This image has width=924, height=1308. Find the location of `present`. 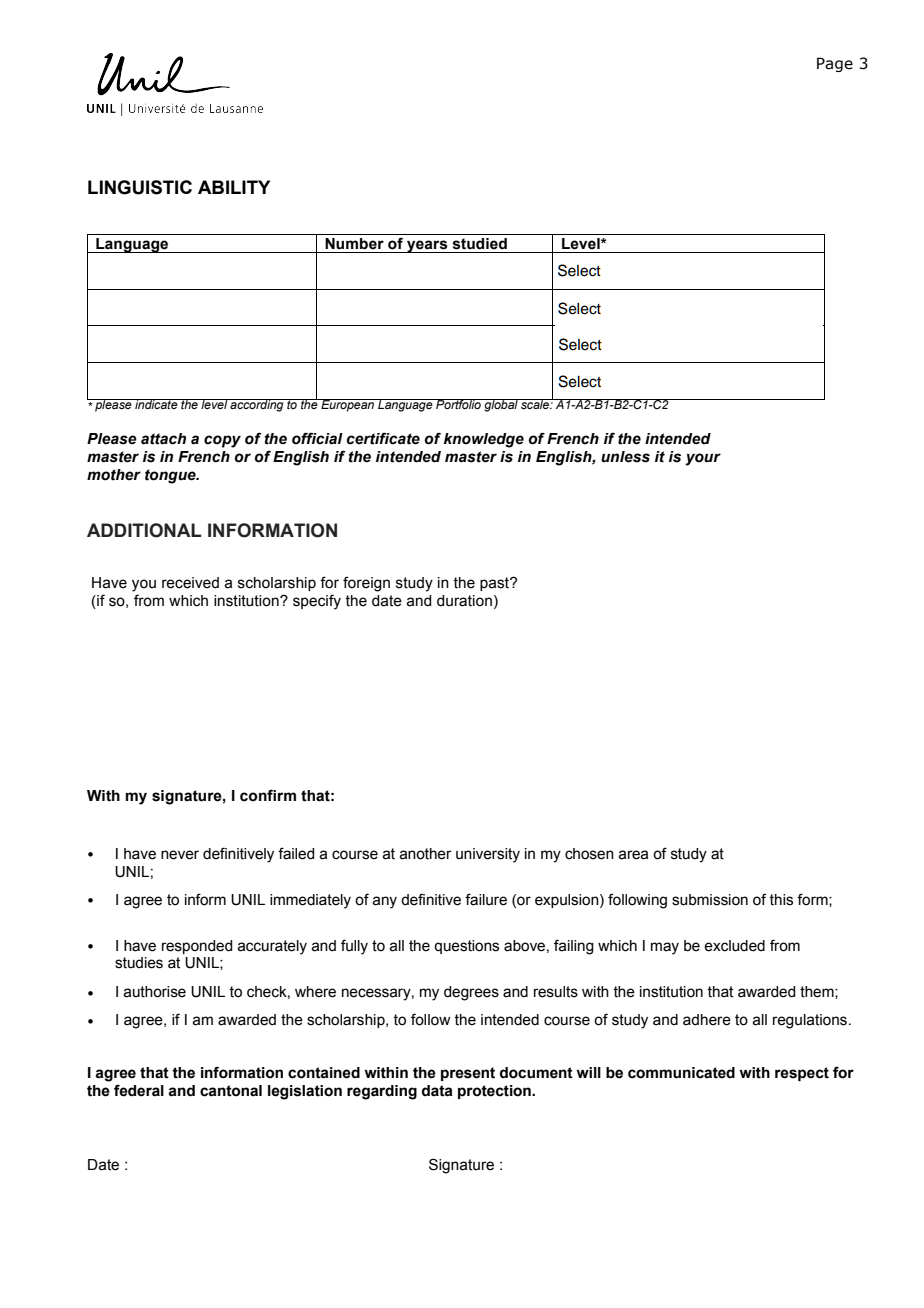

present is located at coordinates (468, 1074).
